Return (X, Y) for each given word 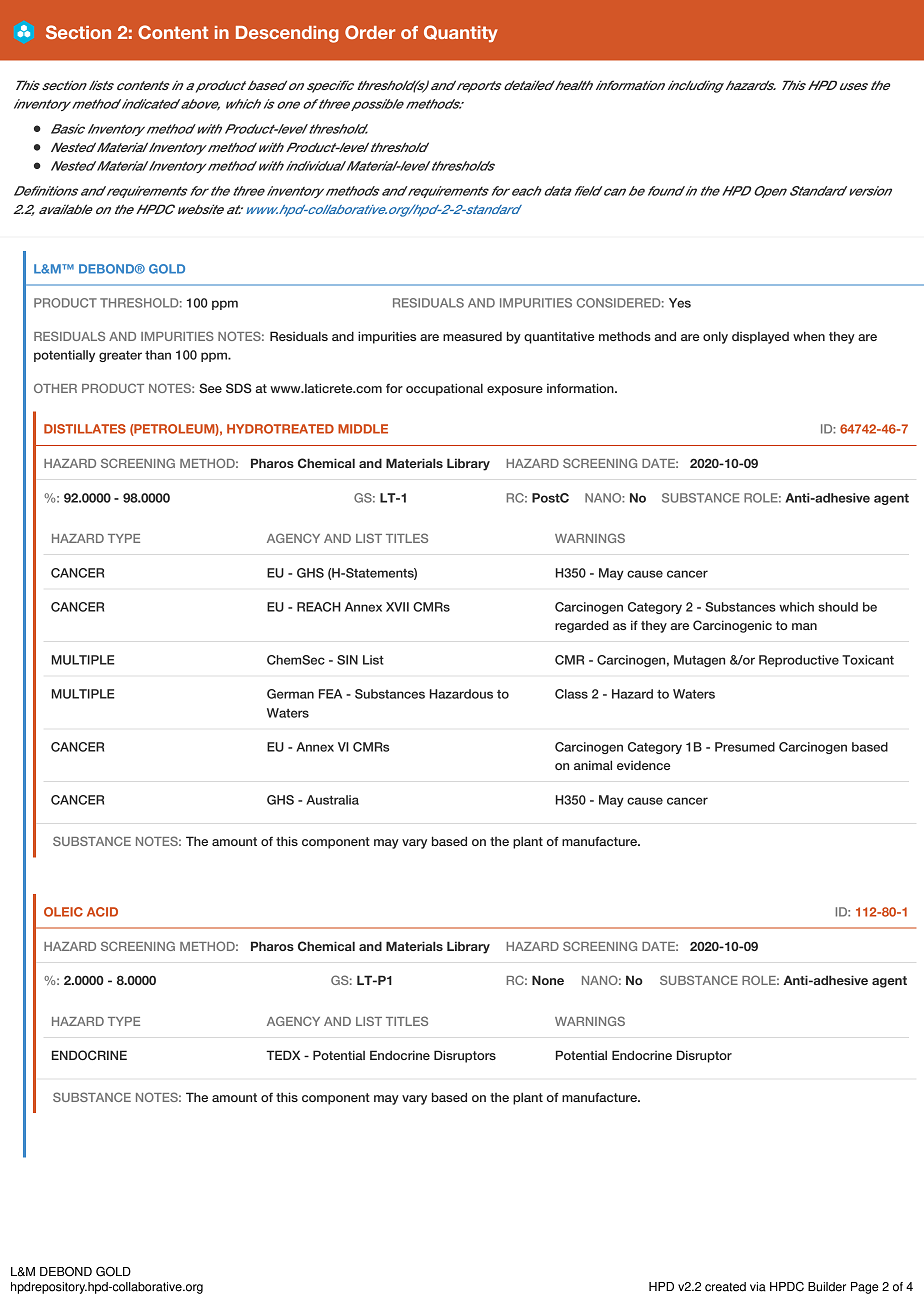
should (838, 607)
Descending (287, 34)
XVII (397, 607)
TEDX (283, 1055)
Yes (680, 303)
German (290, 694)
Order (370, 32)
